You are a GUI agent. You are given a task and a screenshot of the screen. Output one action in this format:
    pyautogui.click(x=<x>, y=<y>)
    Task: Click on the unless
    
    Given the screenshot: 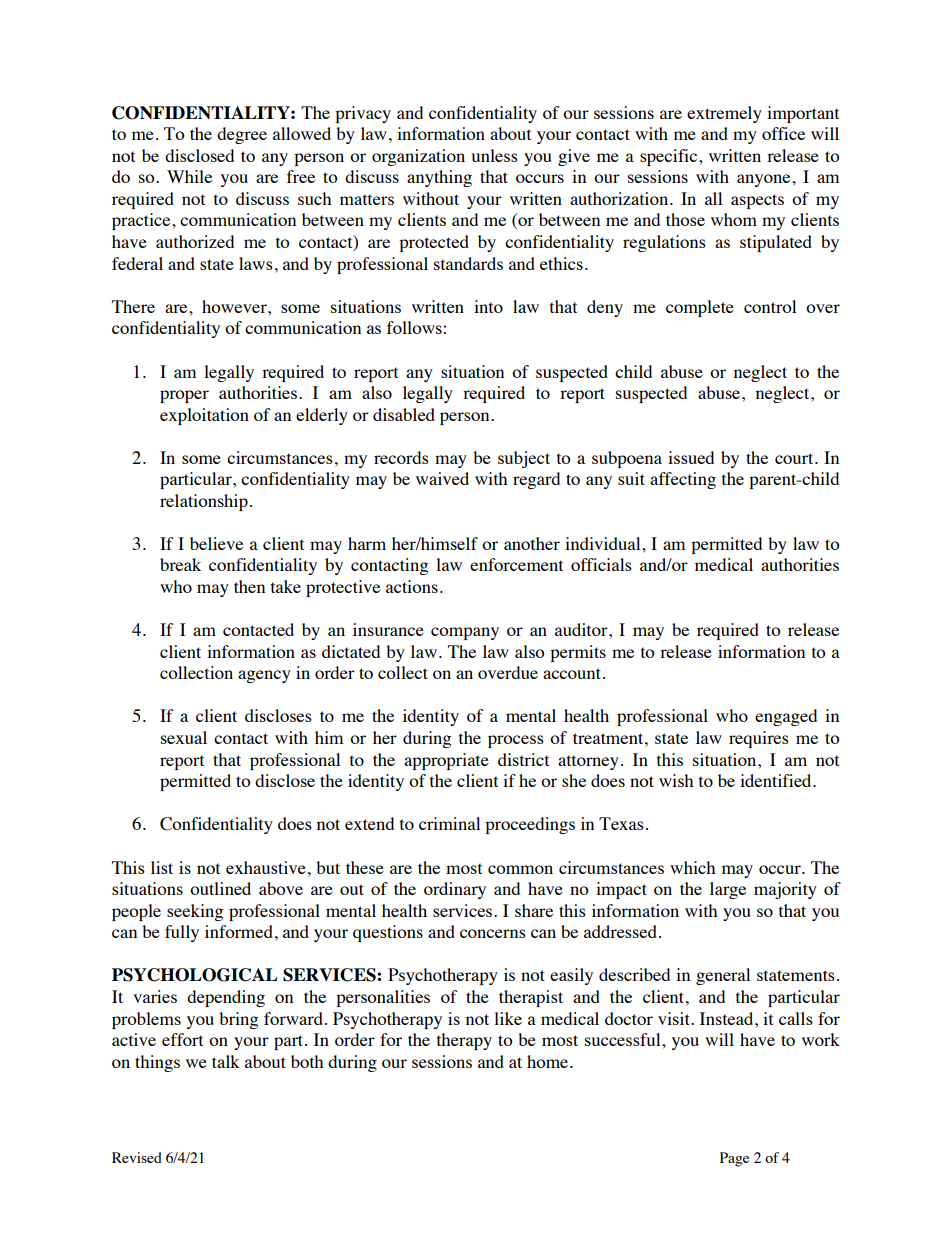 What is the action you would take?
    pyautogui.click(x=494, y=155)
